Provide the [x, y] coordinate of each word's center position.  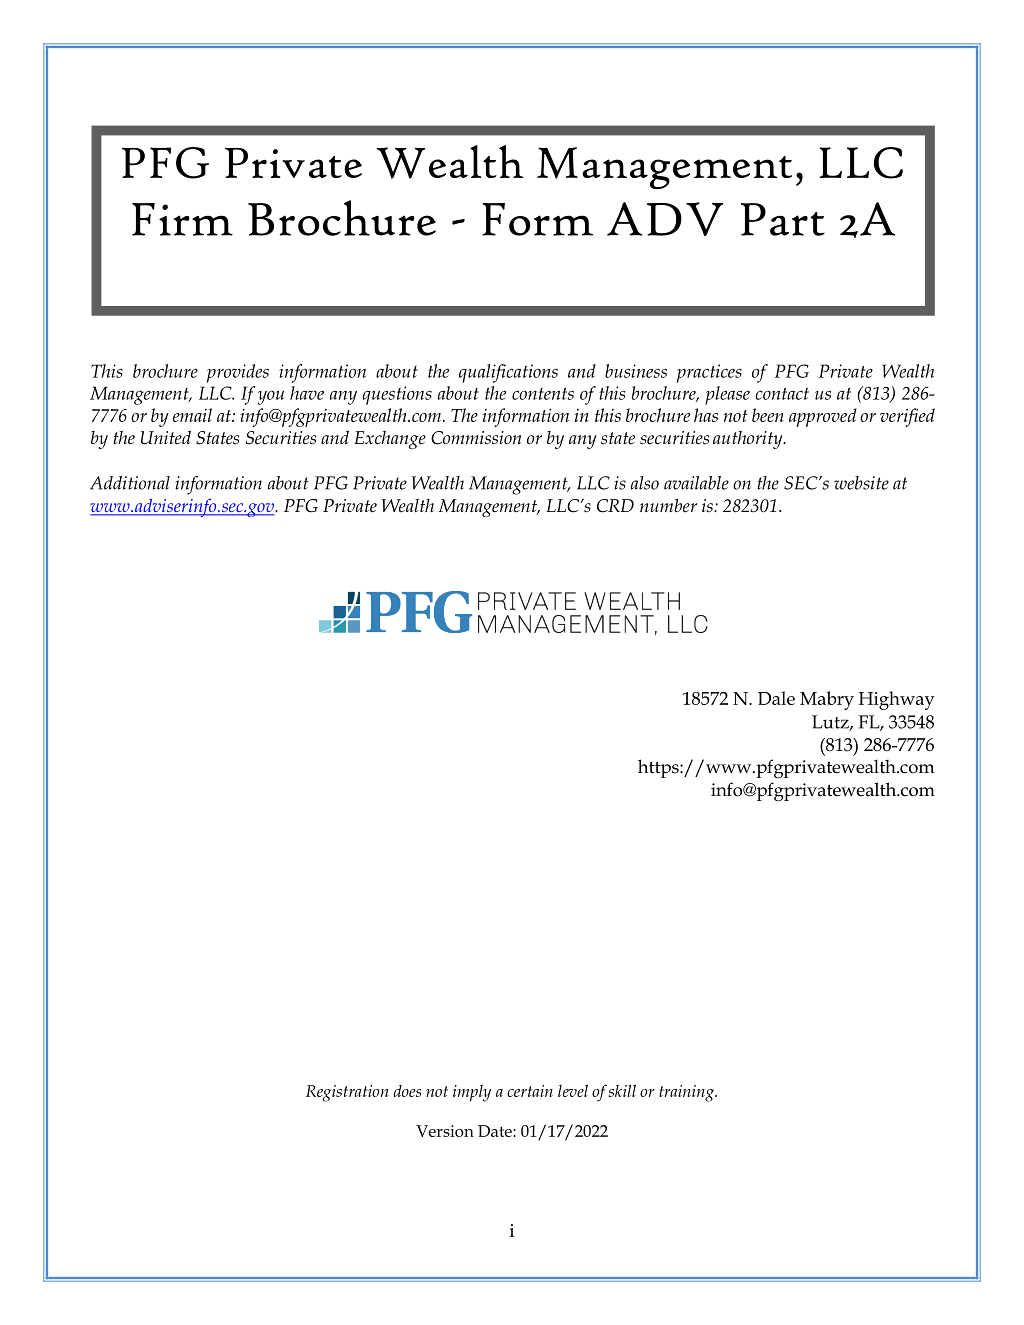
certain [530, 1091]
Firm [182, 219]
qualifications [508, 373]
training [687, 1093]
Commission [476, 438]
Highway [896, 700]
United [166, 437]
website [861, 483]
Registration [347, 1093]
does [407, 1091]
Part [783, 219]
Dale [776, 698]
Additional [130, 483]
